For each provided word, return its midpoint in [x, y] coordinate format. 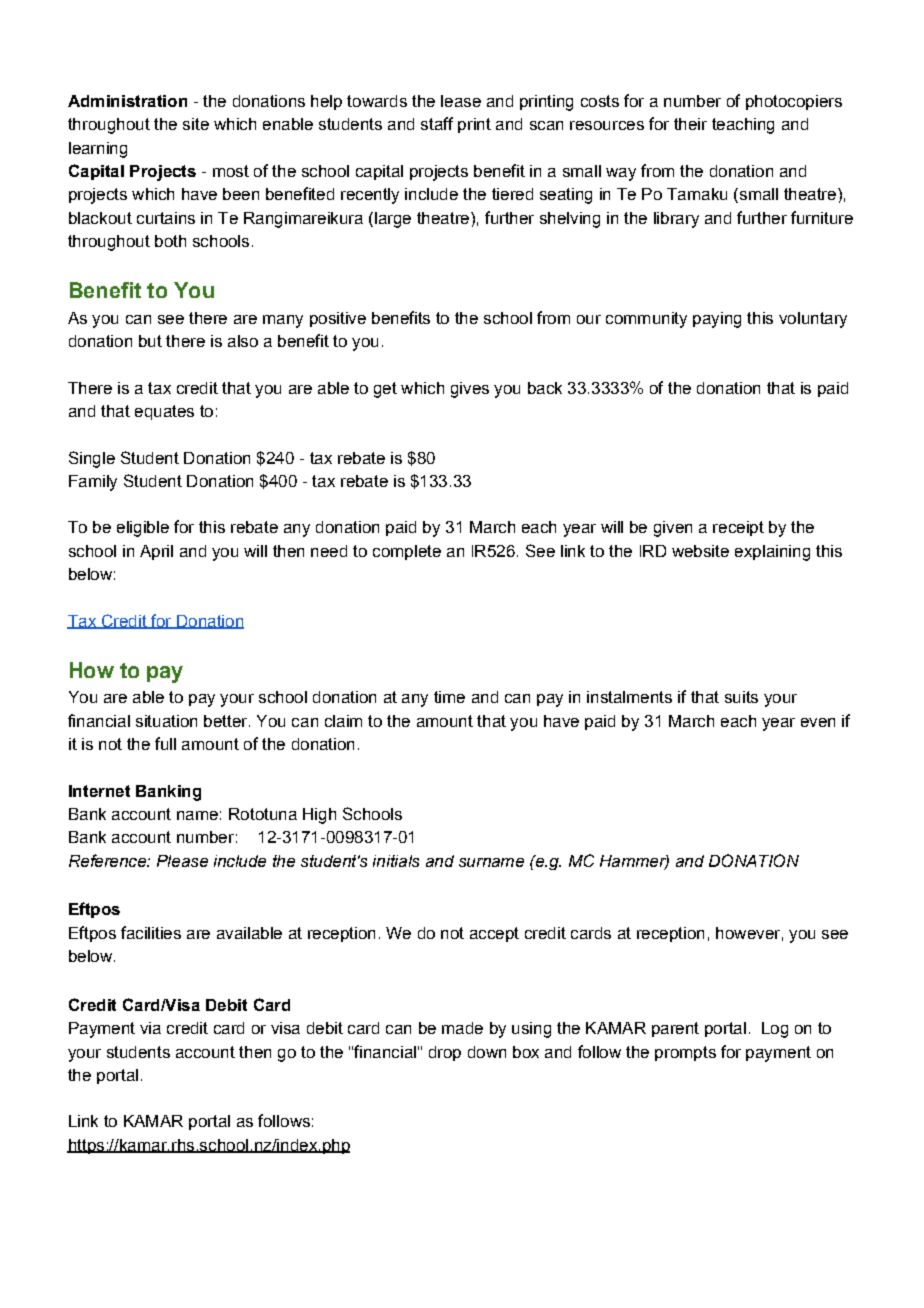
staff [437, 123]
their [690, 124]
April [156, 552]
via [150, 1028]
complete [407, 552]
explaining [772, 553]
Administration [127, 101]
